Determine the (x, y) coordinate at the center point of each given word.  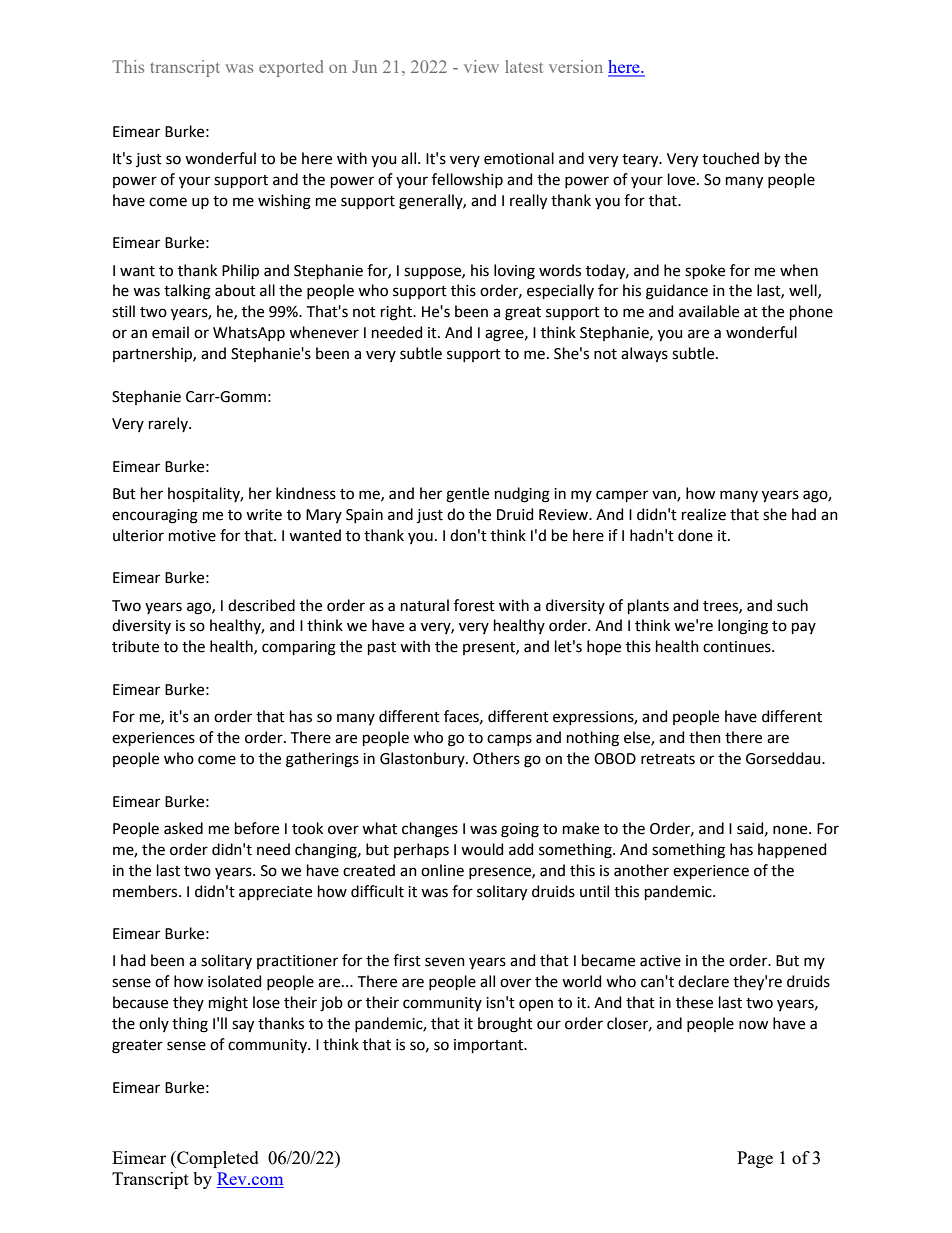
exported (291, 68)
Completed (217, 1159)
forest (474, 605)
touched (730, 158)
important (489, 1046)
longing (743, 627)
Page (755, 1159)
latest (524, 66)
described (261, 605)
